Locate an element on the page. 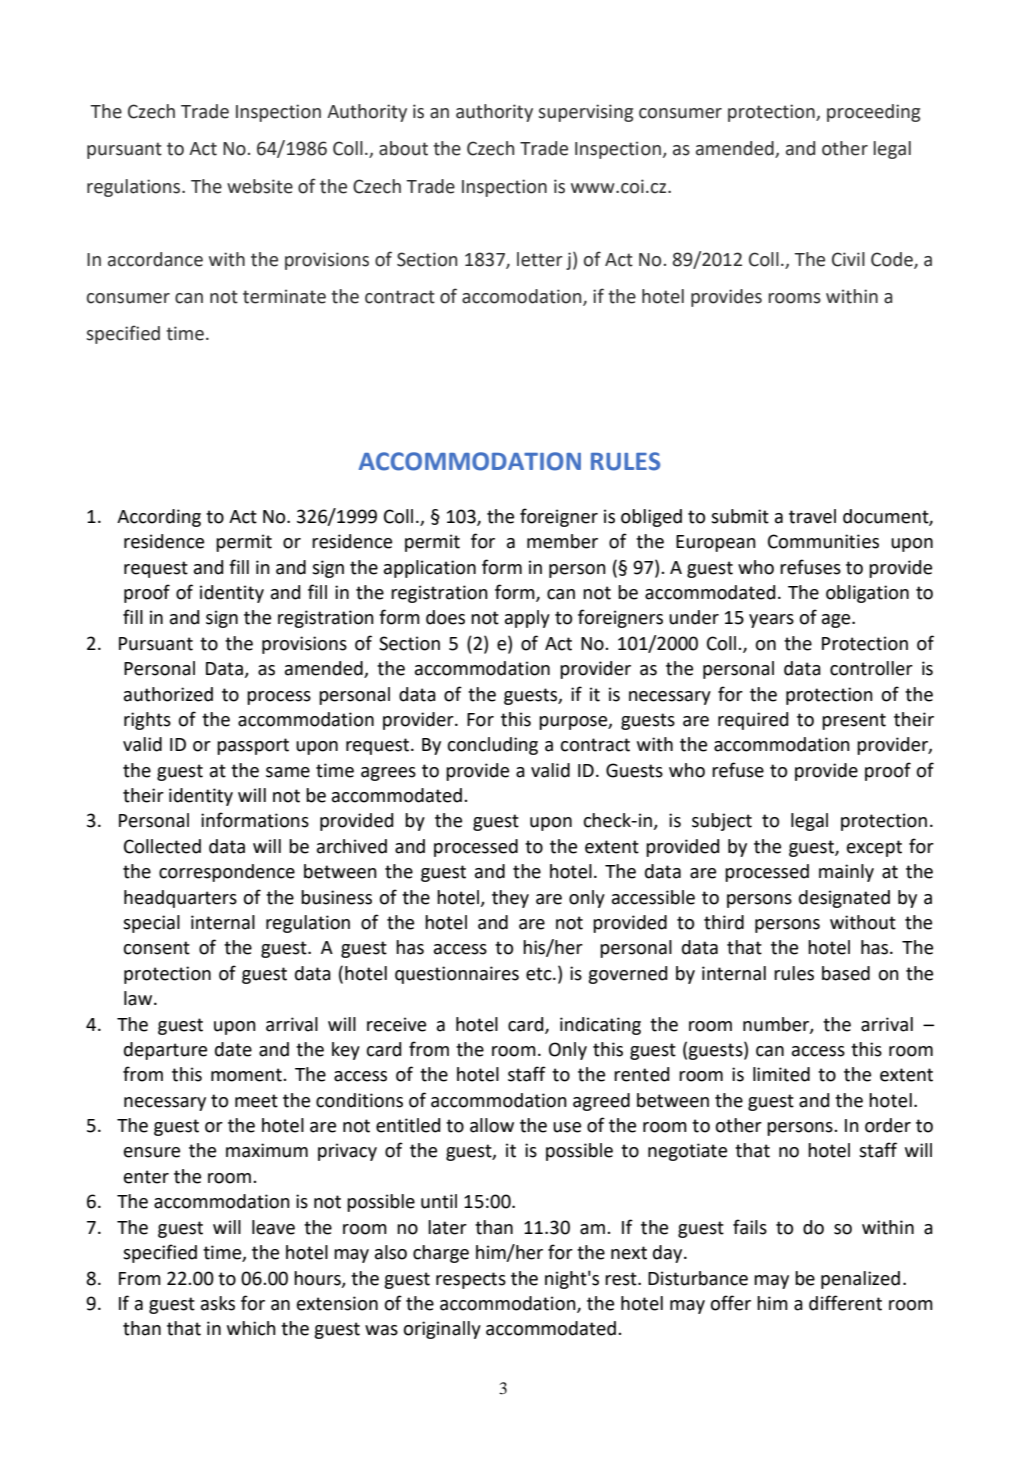 This image has width=1032, height=1459. correspondence is located at coordinates (227, 873).
